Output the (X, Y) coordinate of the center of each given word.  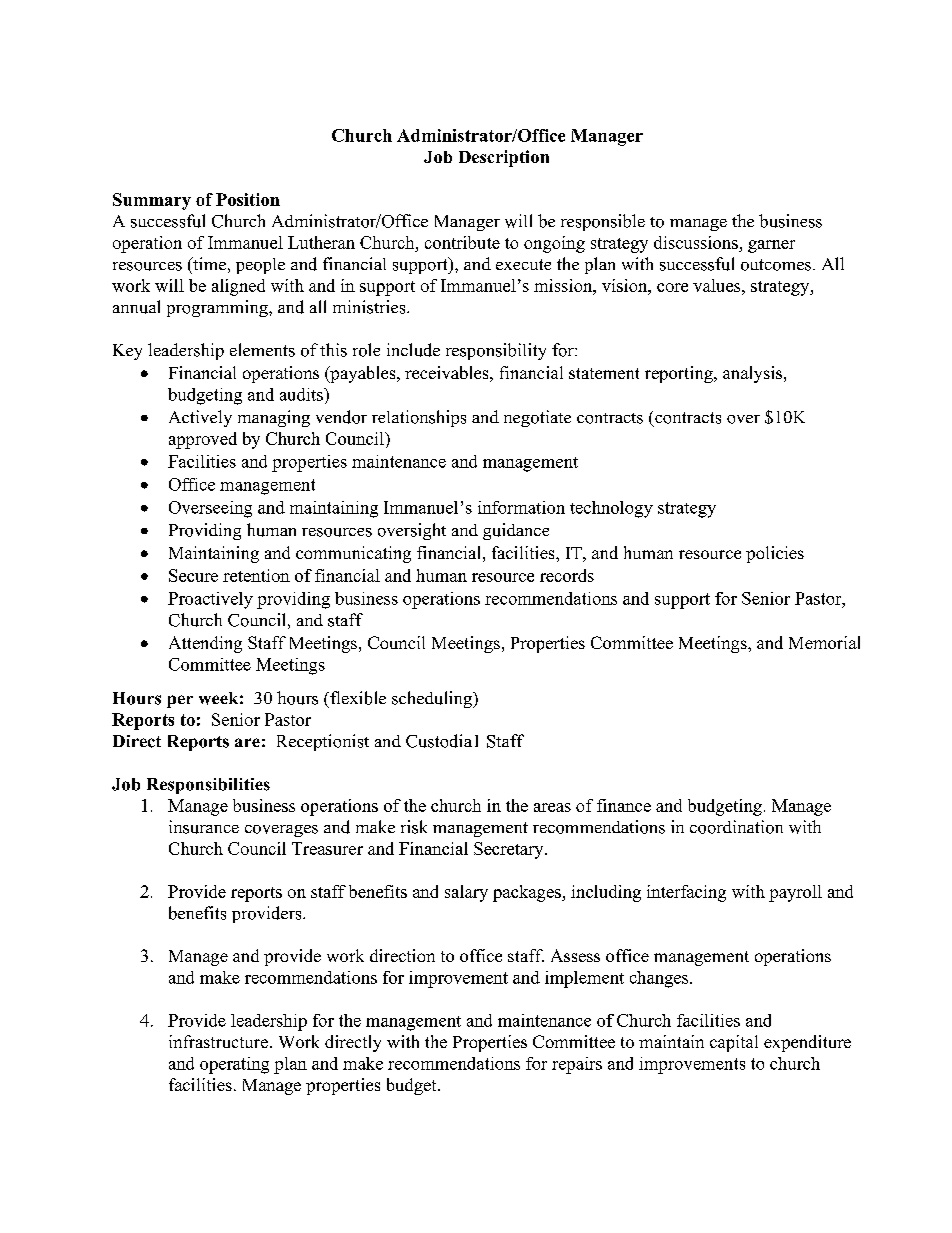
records (567, 575)
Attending (205, 644)
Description (504, 158)
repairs (577, 1065)
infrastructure (218, 1041)
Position (248, 199)
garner (771, 246)
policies (775, 554)
